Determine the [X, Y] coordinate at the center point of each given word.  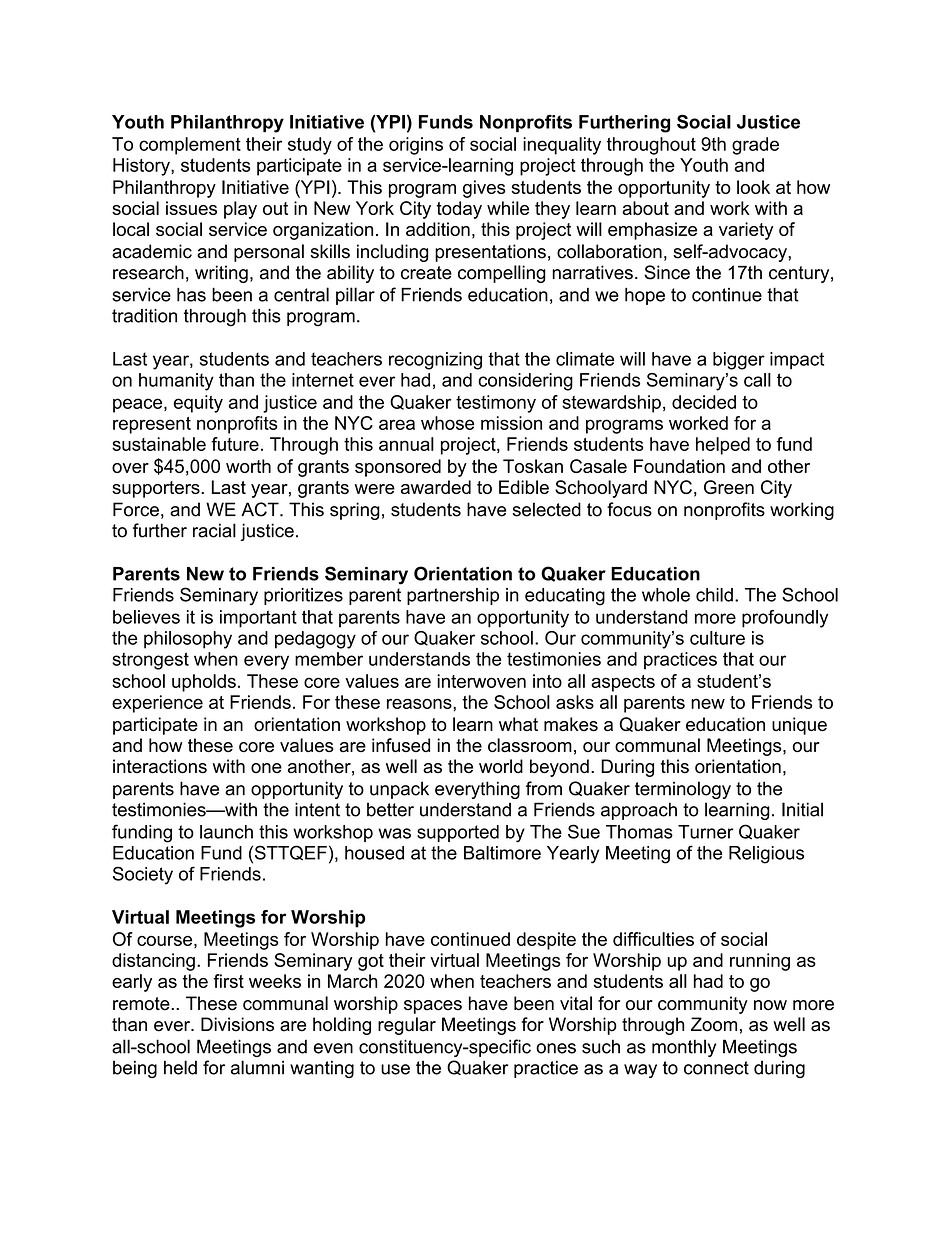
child [714, 595]
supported [458, 833]
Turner [706, 832]
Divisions [237, 1024]
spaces [433, 1007]
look [753, 187]
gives [484, 189]
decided [704, 402]
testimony [496, 404]
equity [198, 404]
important [258, 619]
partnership [453, 596]
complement [190, 146]
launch [226, 832]
